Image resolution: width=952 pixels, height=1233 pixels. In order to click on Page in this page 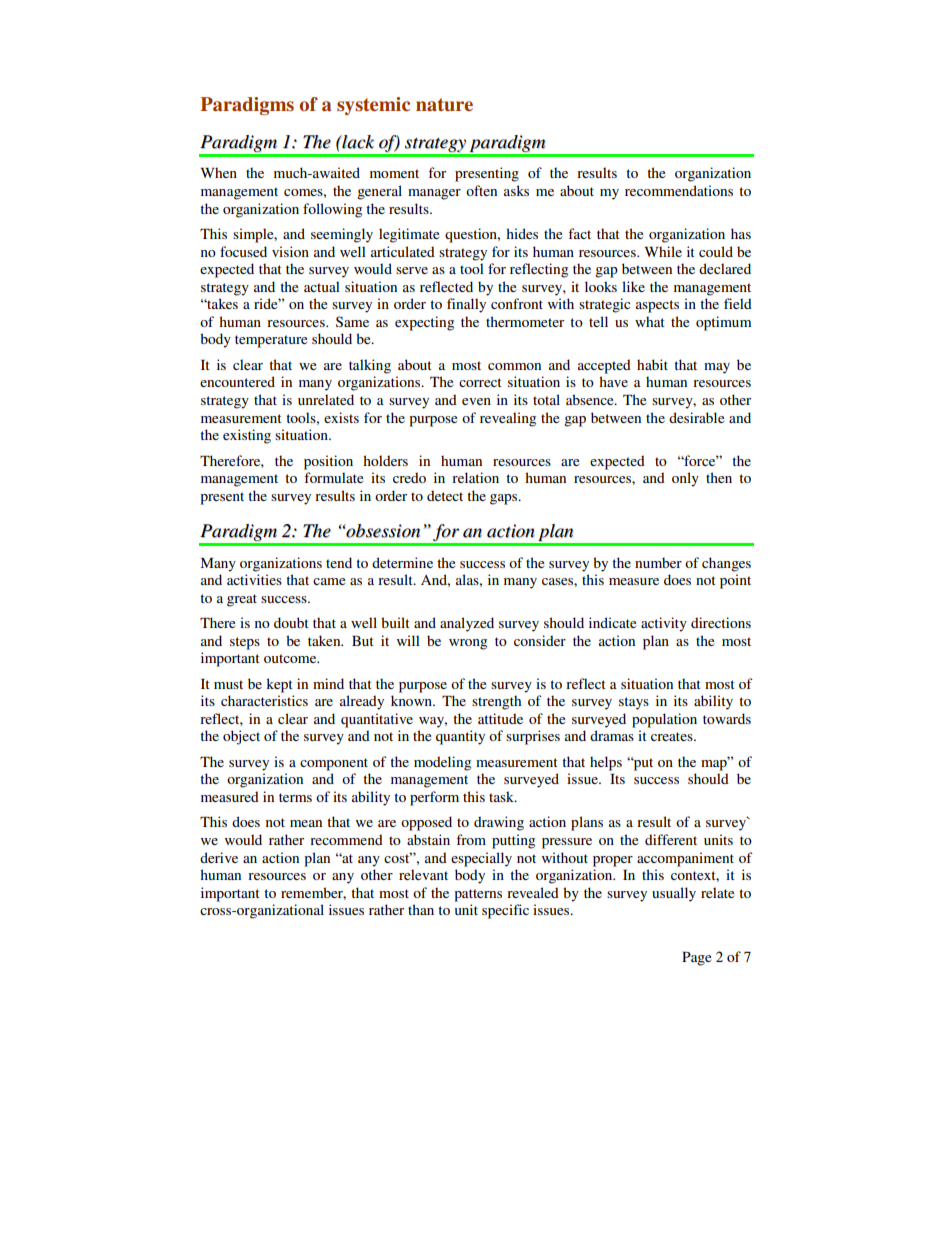, I will do `click(696, 959)`.
